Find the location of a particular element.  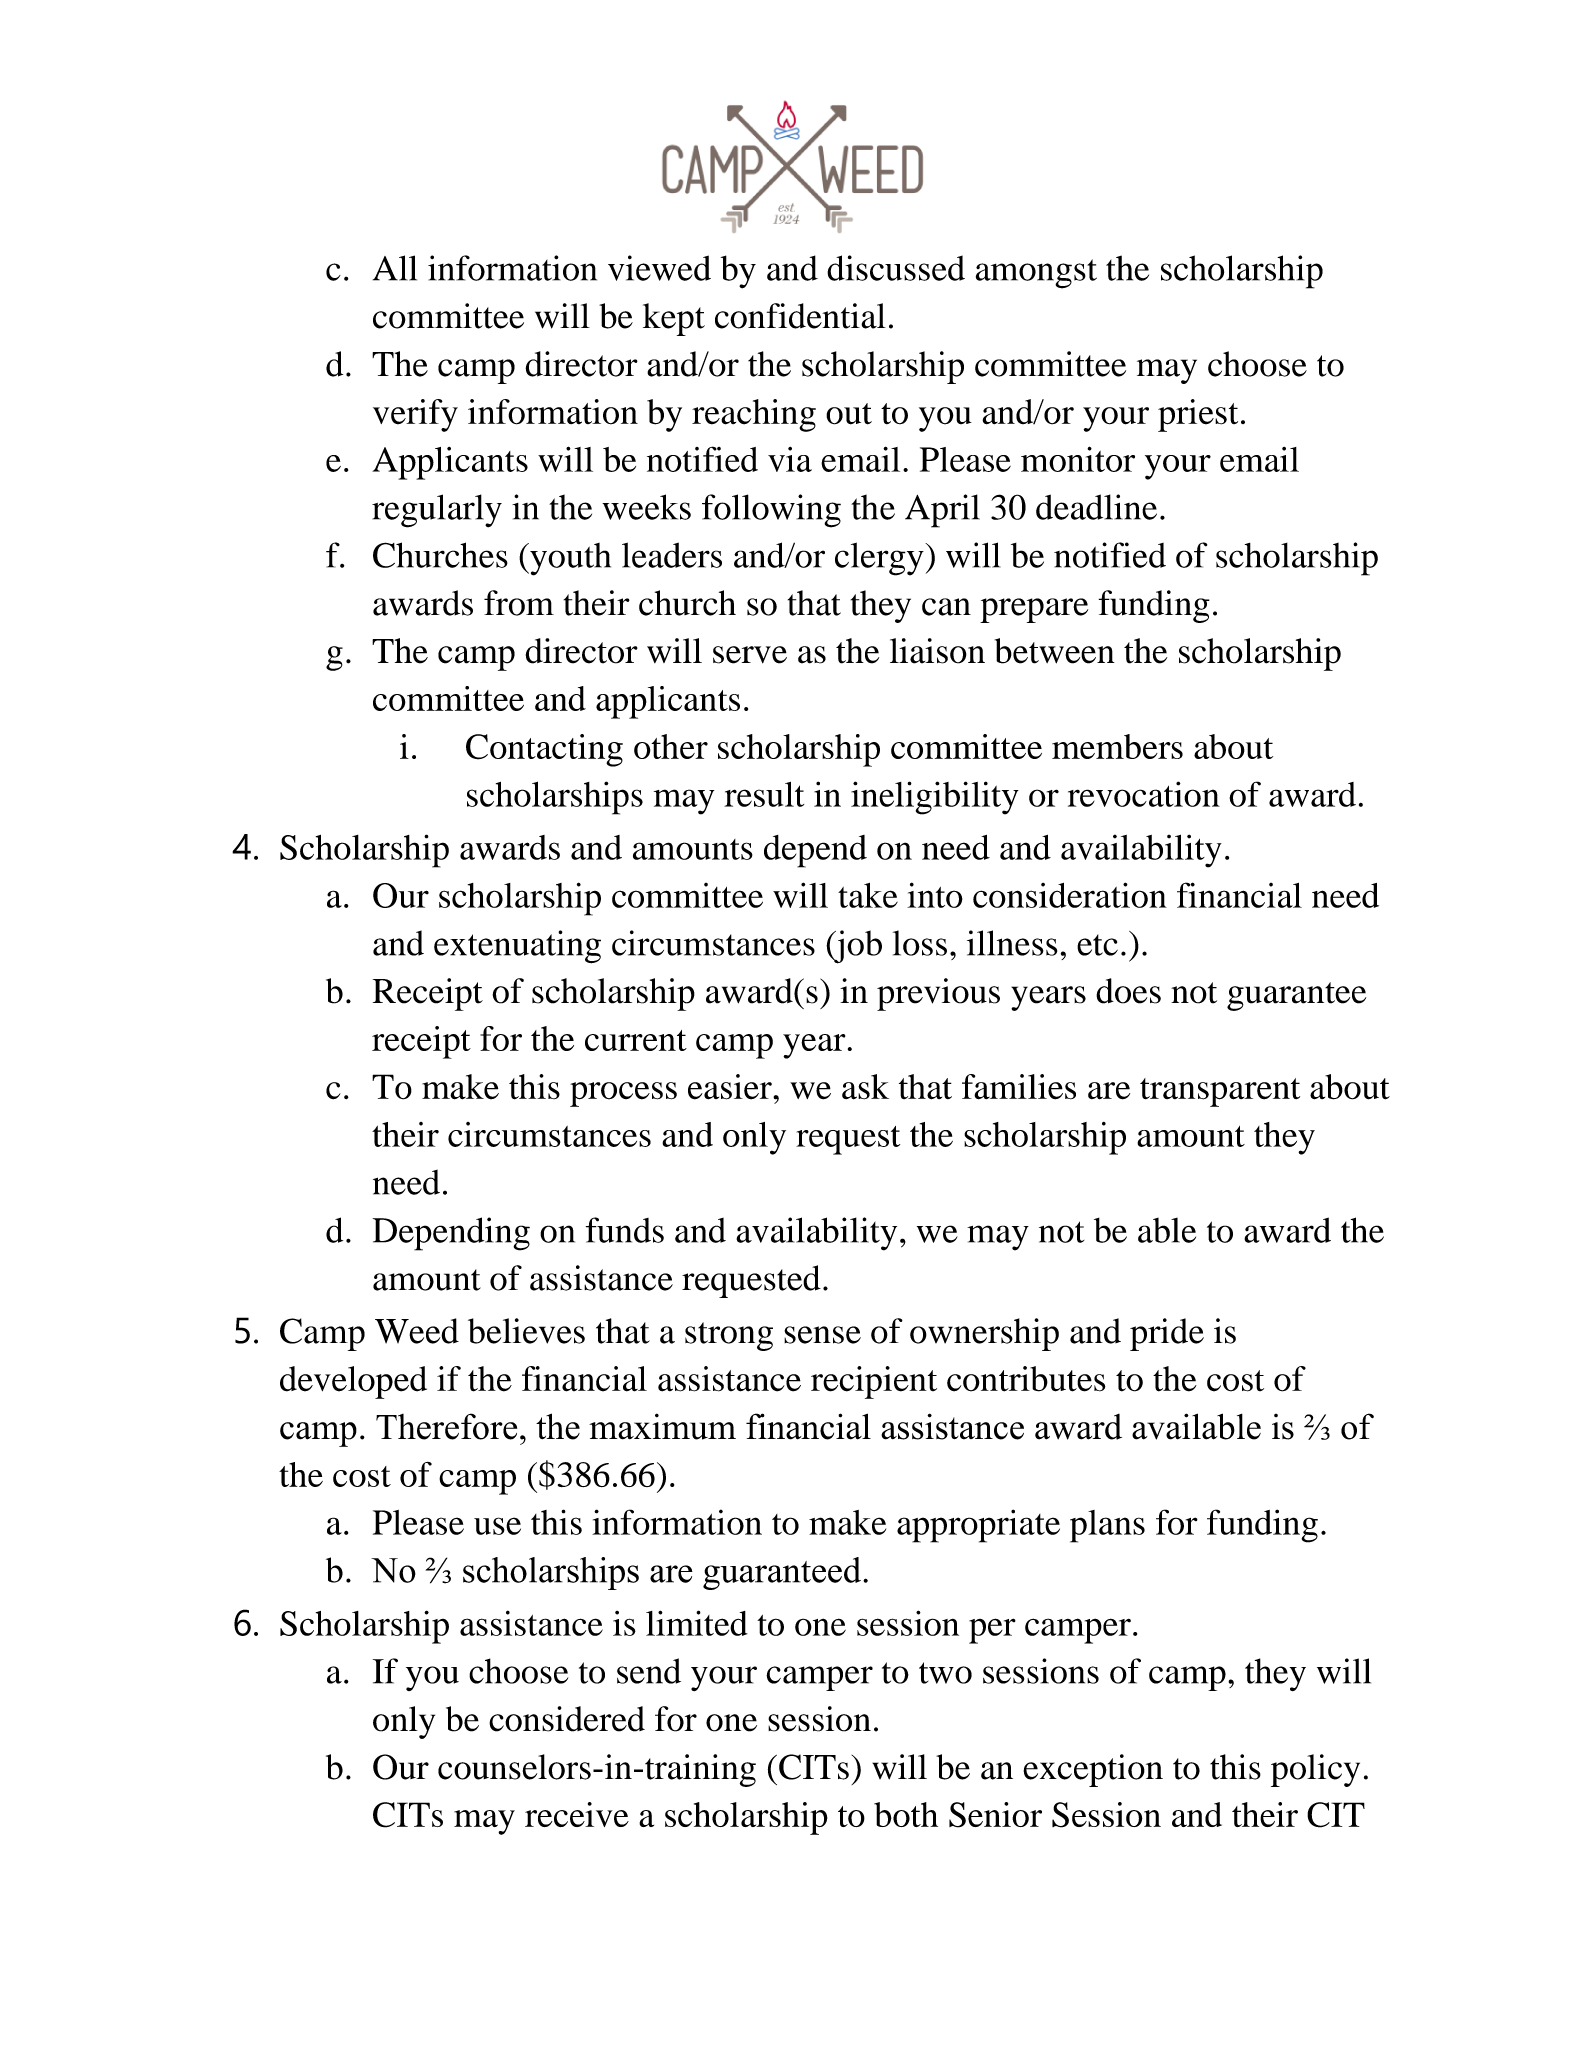

Weed is located at coordinates (417, 1331).
